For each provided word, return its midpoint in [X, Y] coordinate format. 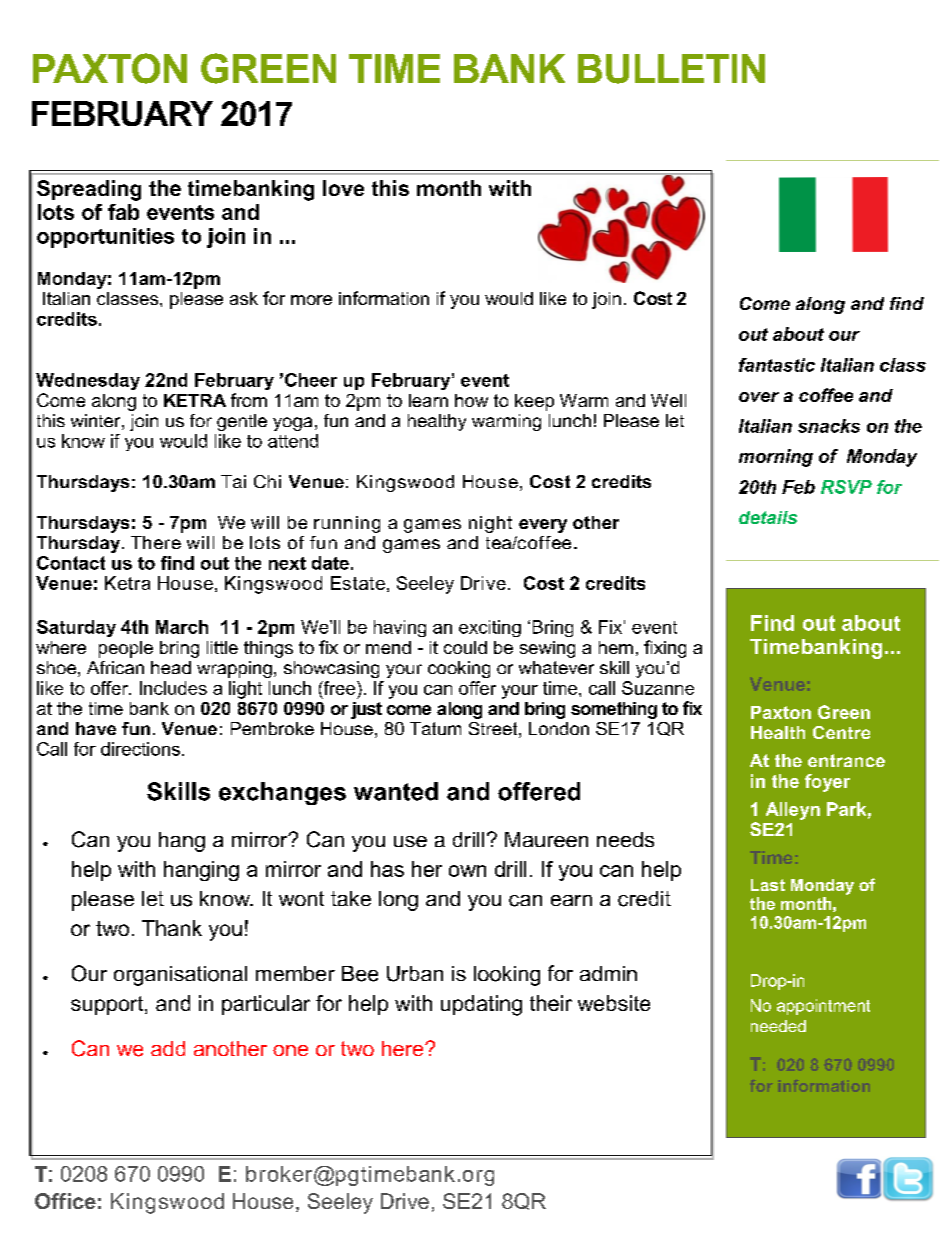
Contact [71, 563]
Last [768, 885]
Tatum [435, 728]
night [490, 524]
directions [140, 749]
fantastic [777, 365]
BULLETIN [671, 69]
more [311, 300]
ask [244, 298]
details [768, 517]
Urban [415, 974]
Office [65, 1201]
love [343, 188]
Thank [172, 928]
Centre [841, 732]
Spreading [89, 190]
